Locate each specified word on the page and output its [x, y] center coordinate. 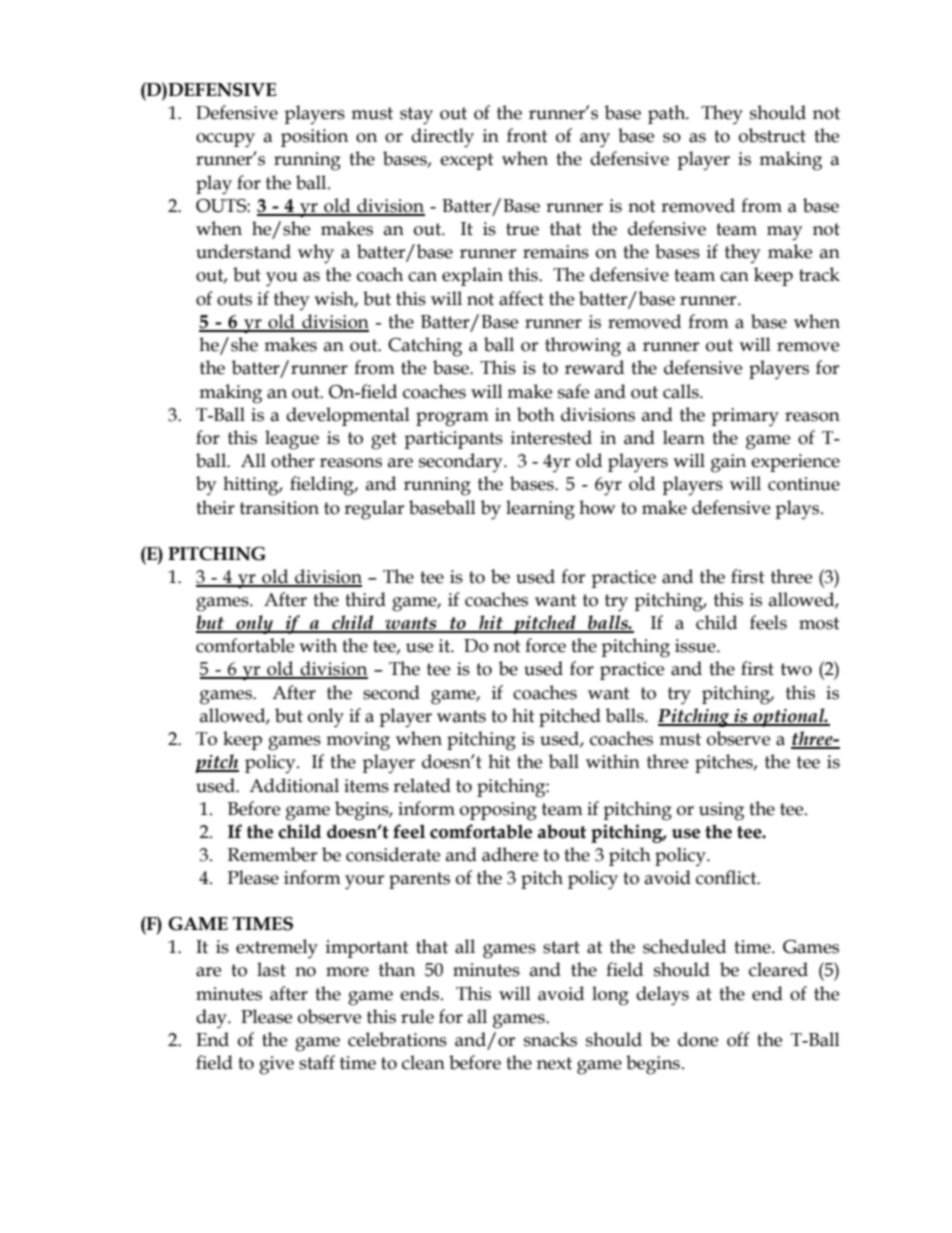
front [527, 135]
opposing [498, 811]
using [721, 811]
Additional [294, 785]
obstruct [772, 135]
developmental [348, 416]
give [276, 1065]
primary [745, 417]
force [545, 645]
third [365, 599]
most [819, 623]
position [314, 138]
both [536, 414]
